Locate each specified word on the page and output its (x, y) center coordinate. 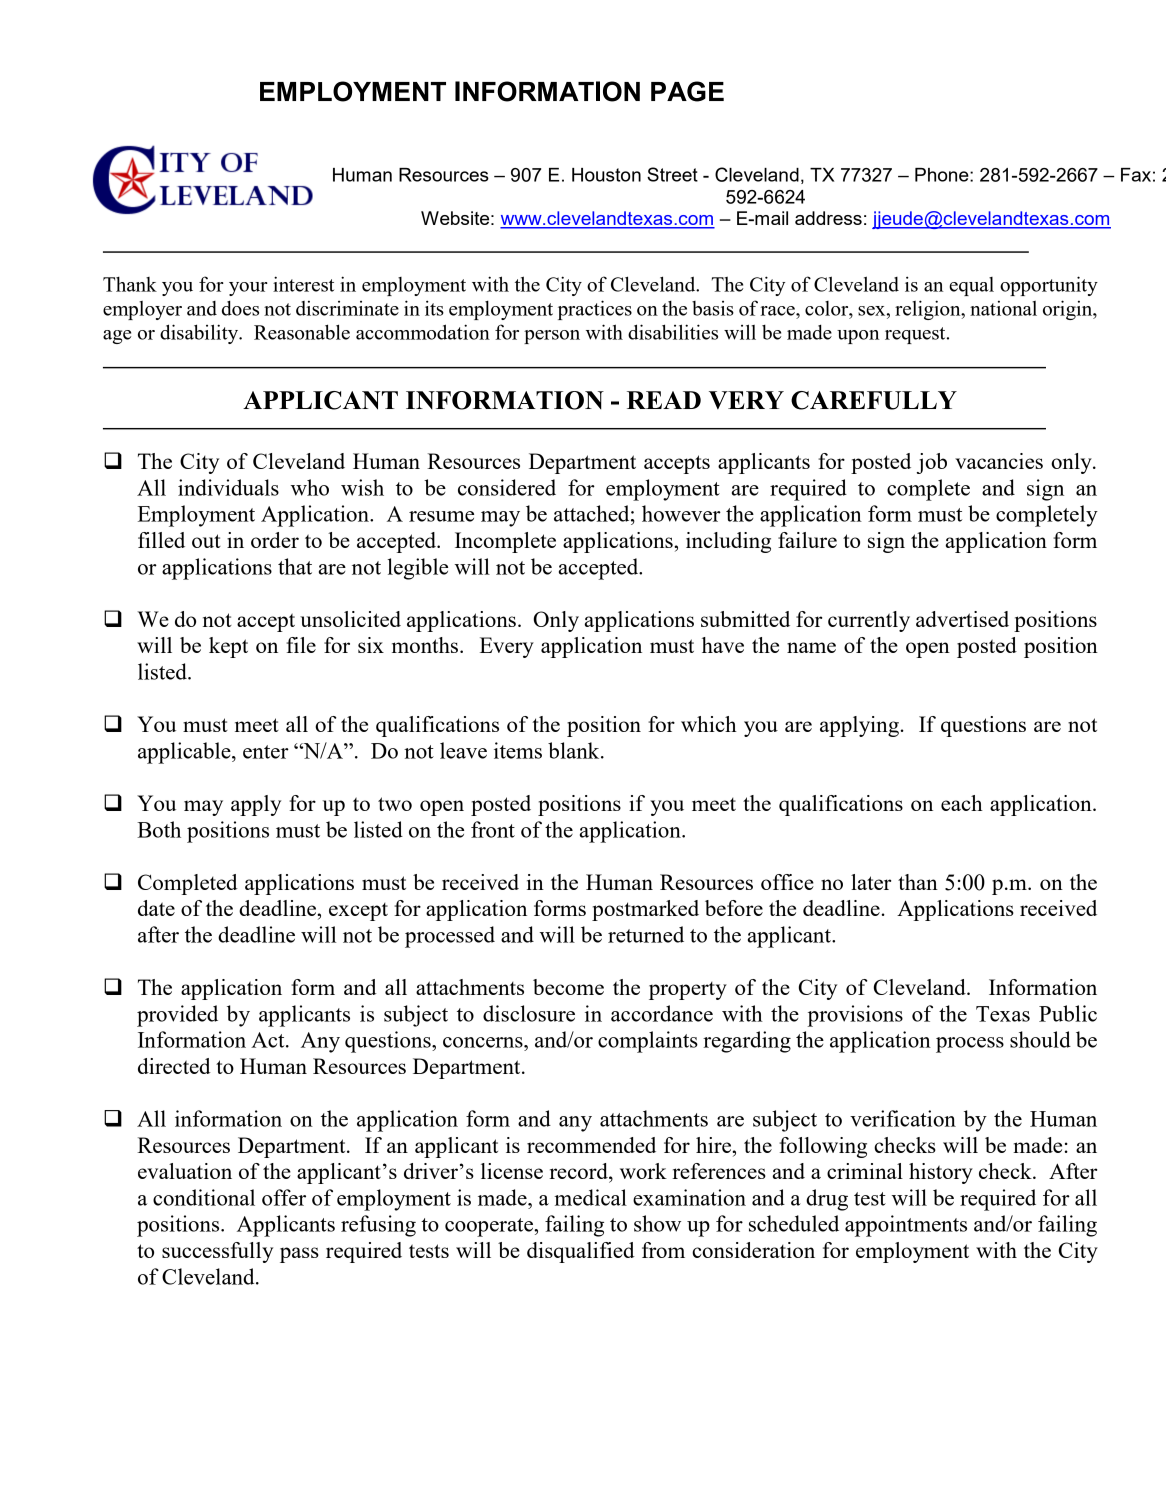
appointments (906, 1226)
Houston (606, 175)
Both (159, 829)
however (681, 513)
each (962, 803)
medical (590, 1197)
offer (284, 1197)
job (932, 463)
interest (303, 284)
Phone (943, 175)
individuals (228, 487)
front (493, 829)
